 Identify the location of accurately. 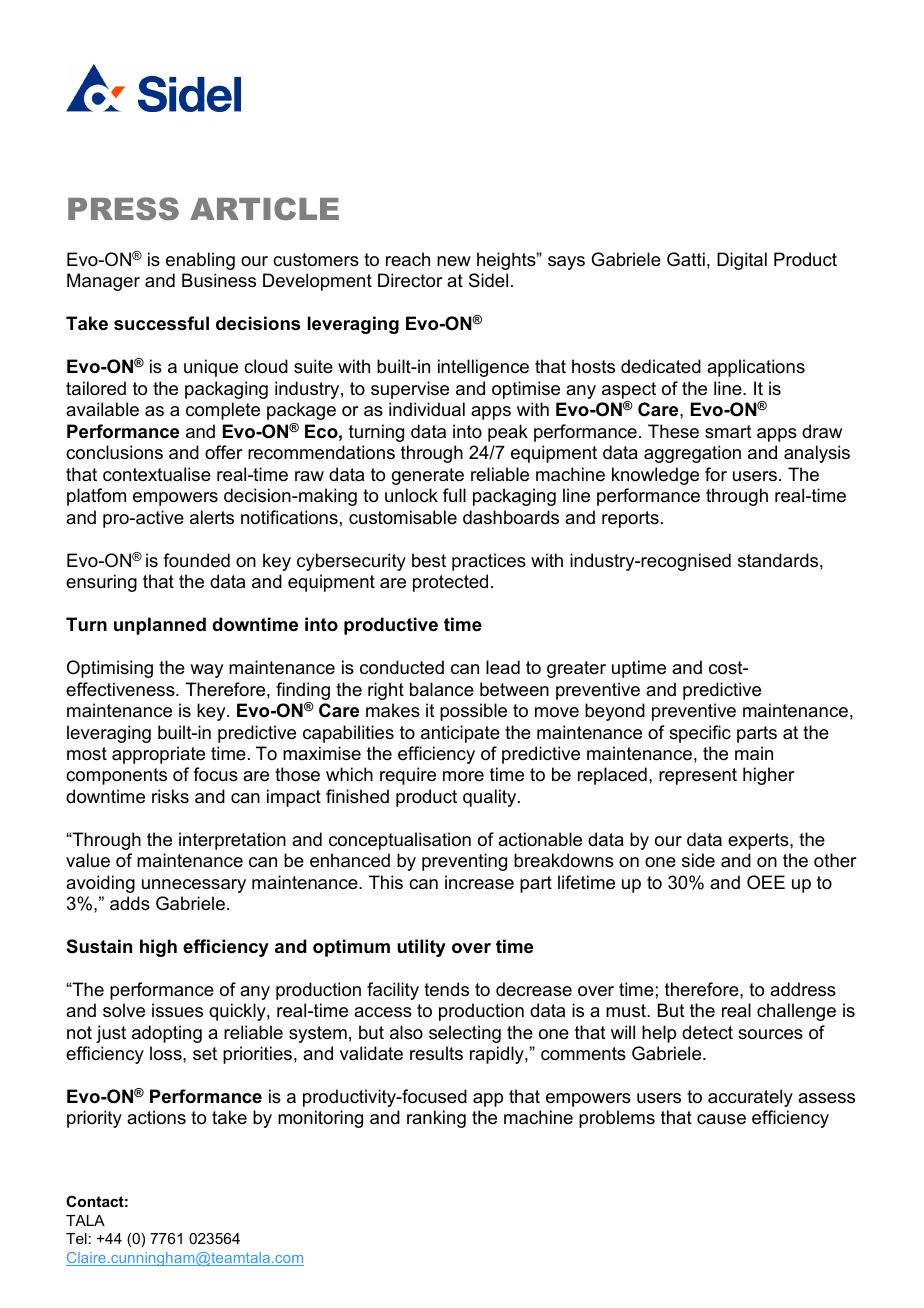
(750, 1098).
